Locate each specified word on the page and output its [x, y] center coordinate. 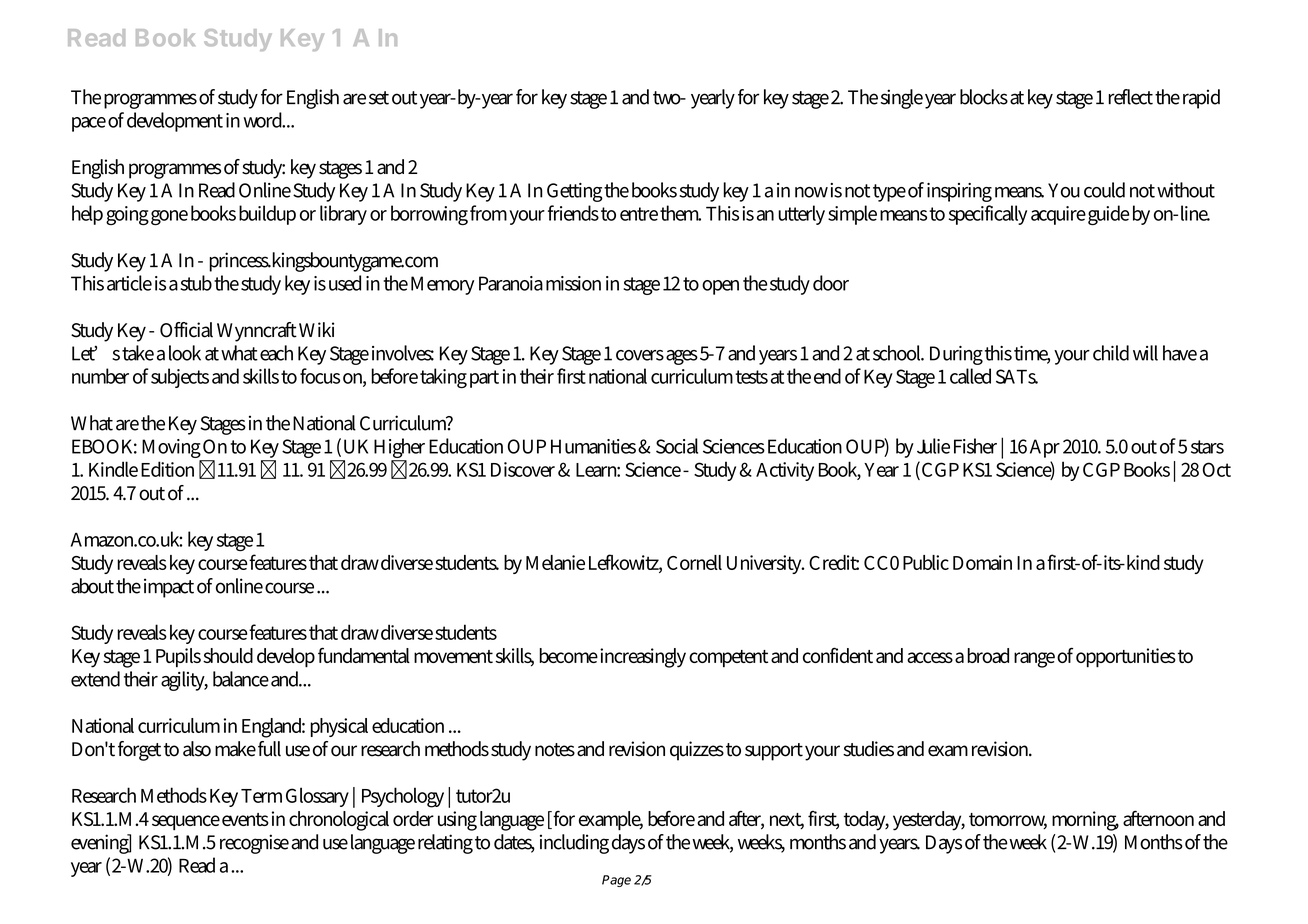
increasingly [643, 658]
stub [196, 283]
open [720, 287]
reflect [1130, 97]
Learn [598, 470]
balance [241, 679]
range [1034, 660]
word [264, 120]
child [1111, 353]
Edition [167, 469]
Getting [575, 192]
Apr [1045, 448]
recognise [254, 844]
